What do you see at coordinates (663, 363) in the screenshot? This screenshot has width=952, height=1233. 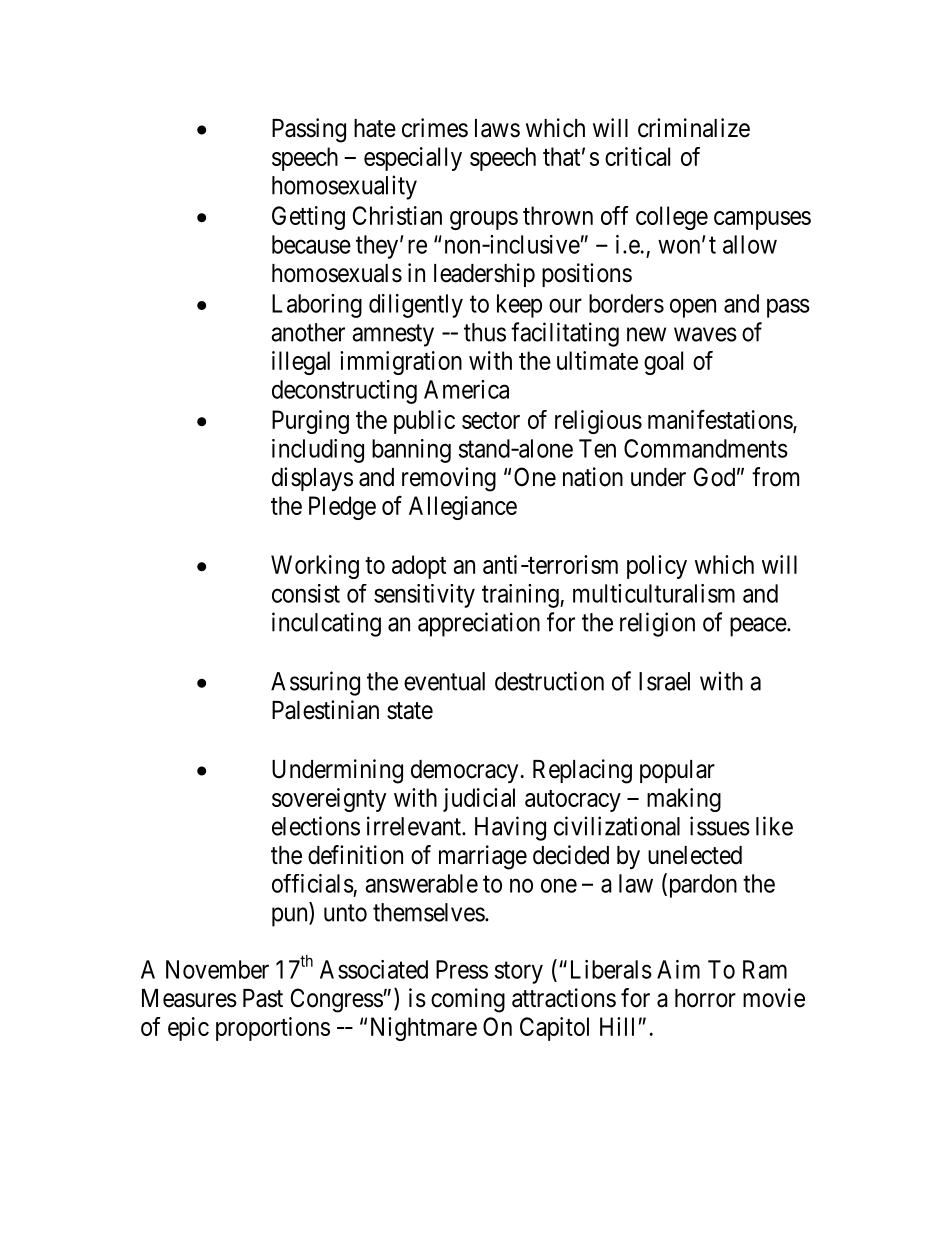 I see `goal` at bounding box center [663, 363].
